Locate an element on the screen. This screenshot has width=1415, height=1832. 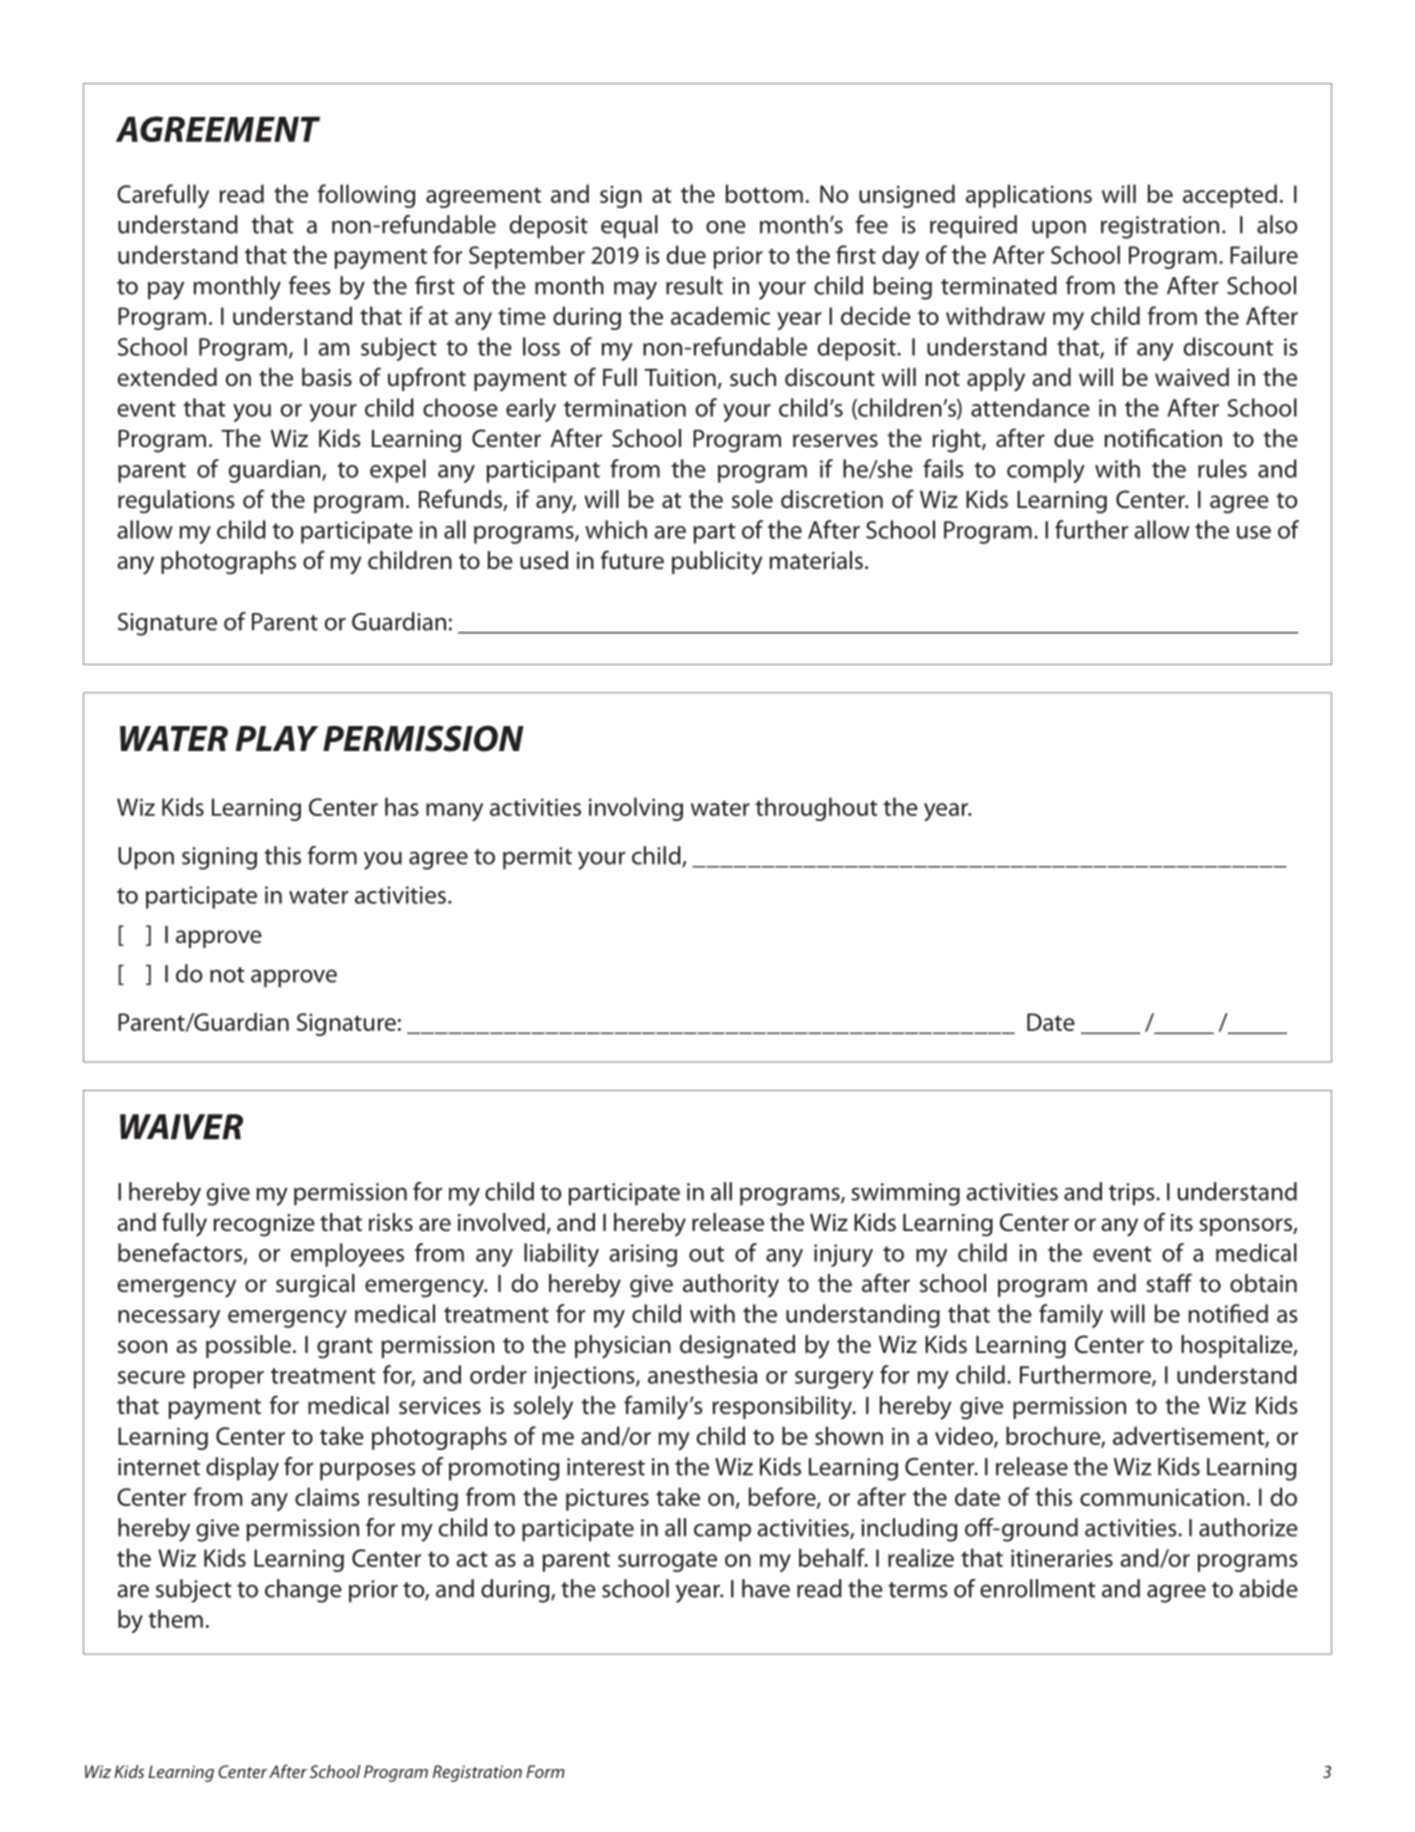
itineraries is located at coordinates (1062, 1558).
